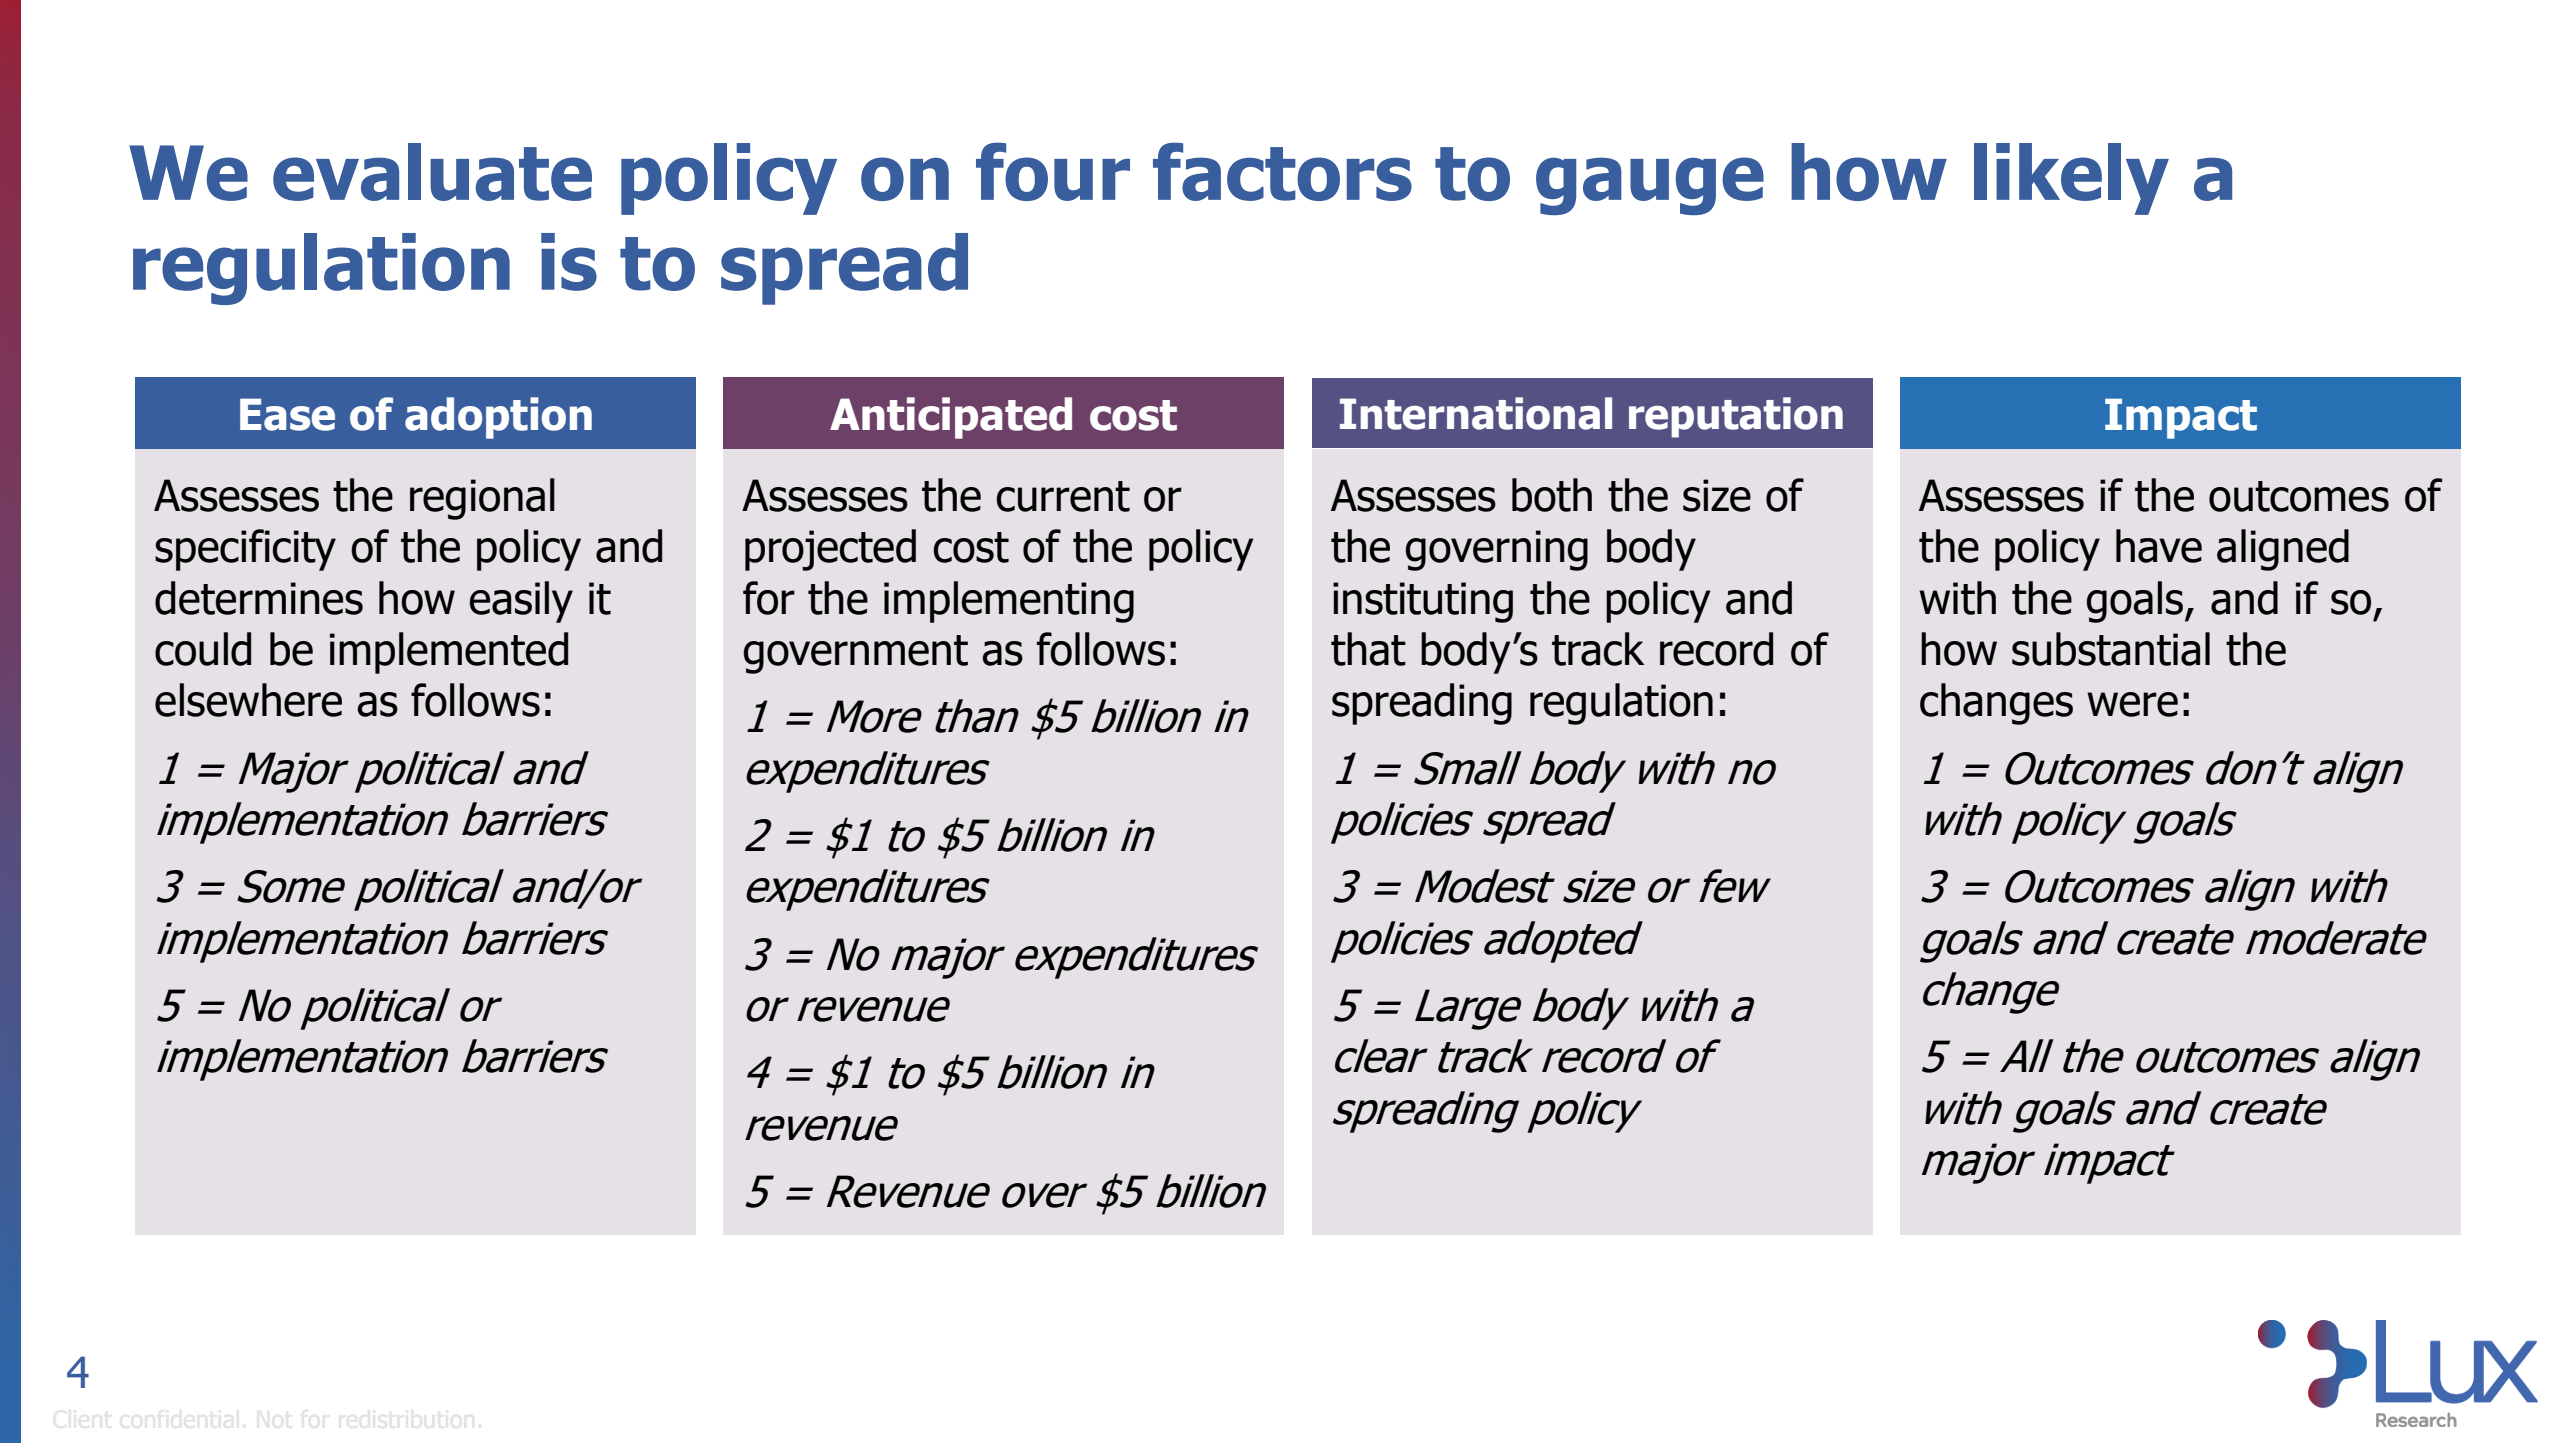 This screenshot has width=2564, height=1443. What do you see at coordinates (1736, 417) in the screenshot?
I see `reputation` at bounding box center [1736, 417].
